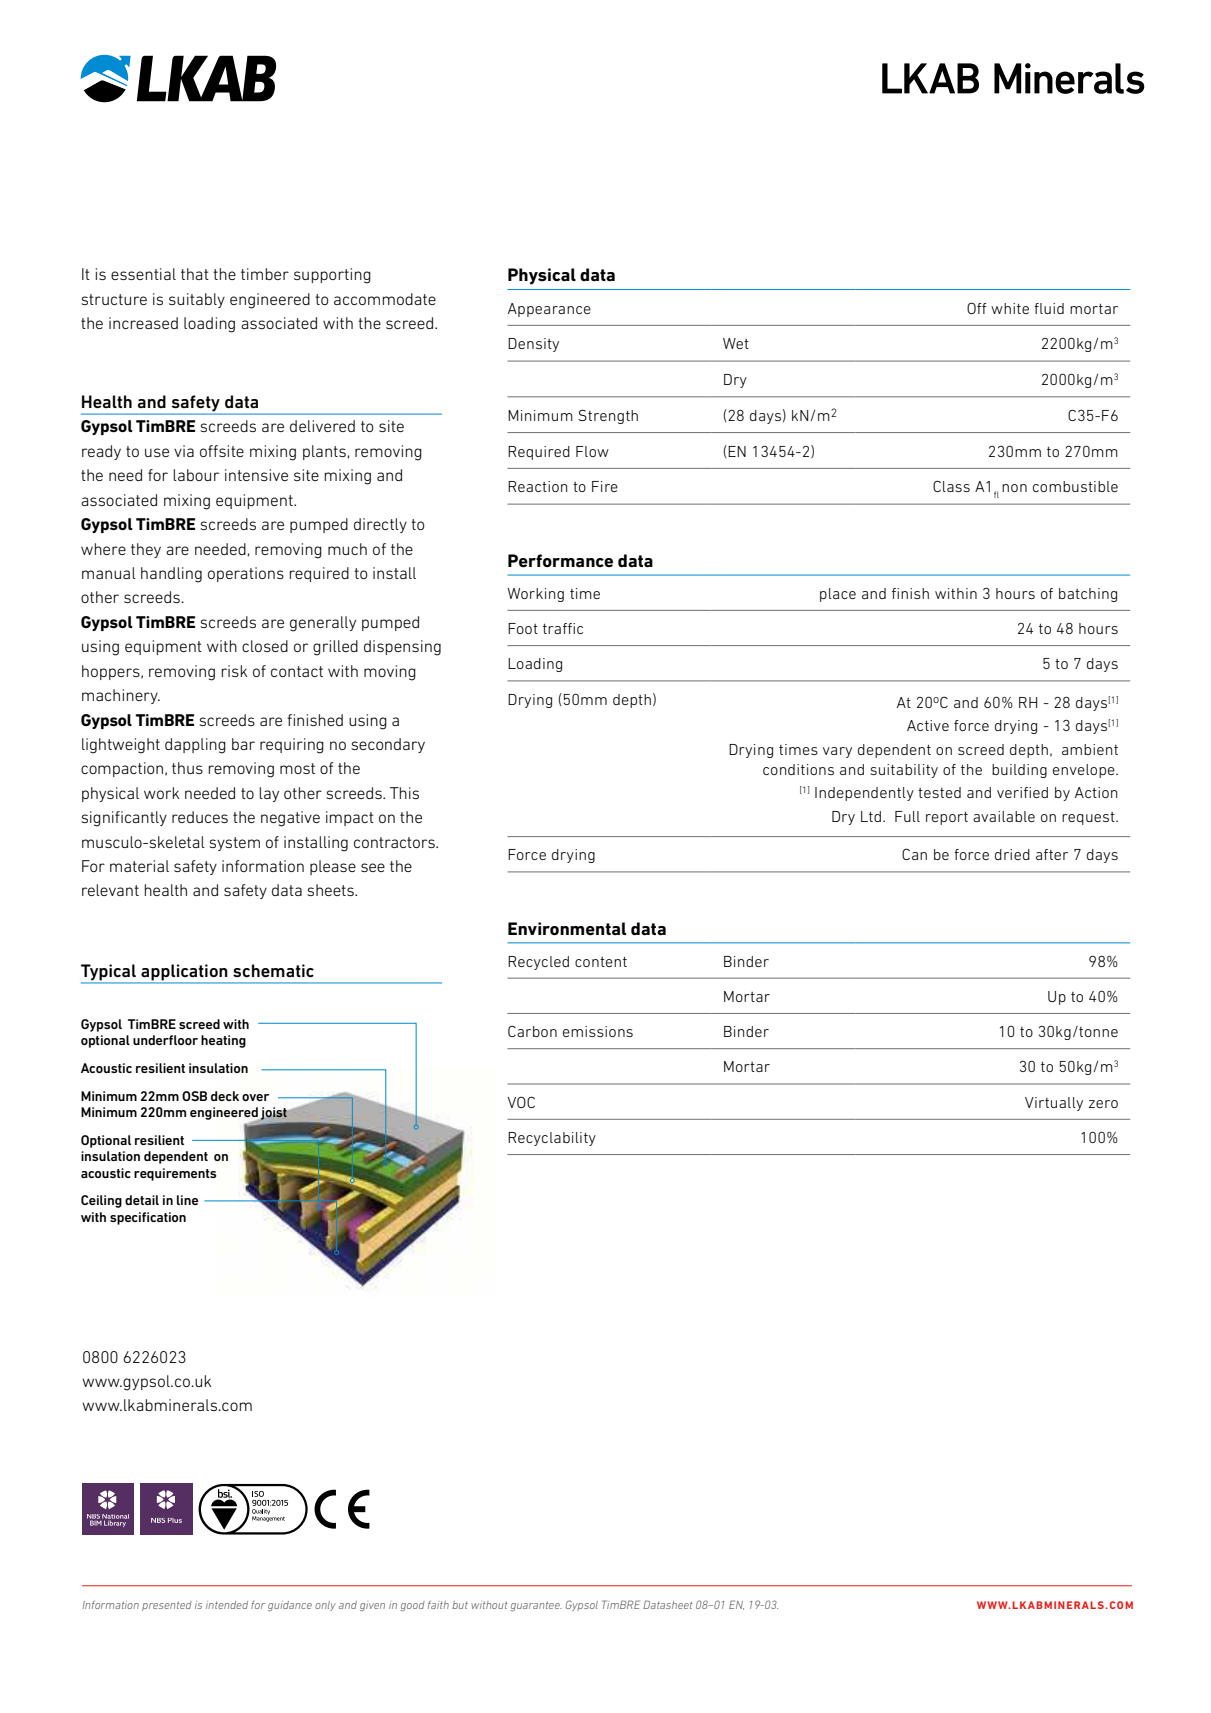 The height and width of the screenshot is (1713, 1211). What do you see at coordinates (184, 973) in the screenshot?
I see `application` at bounding box center [184, 973].
